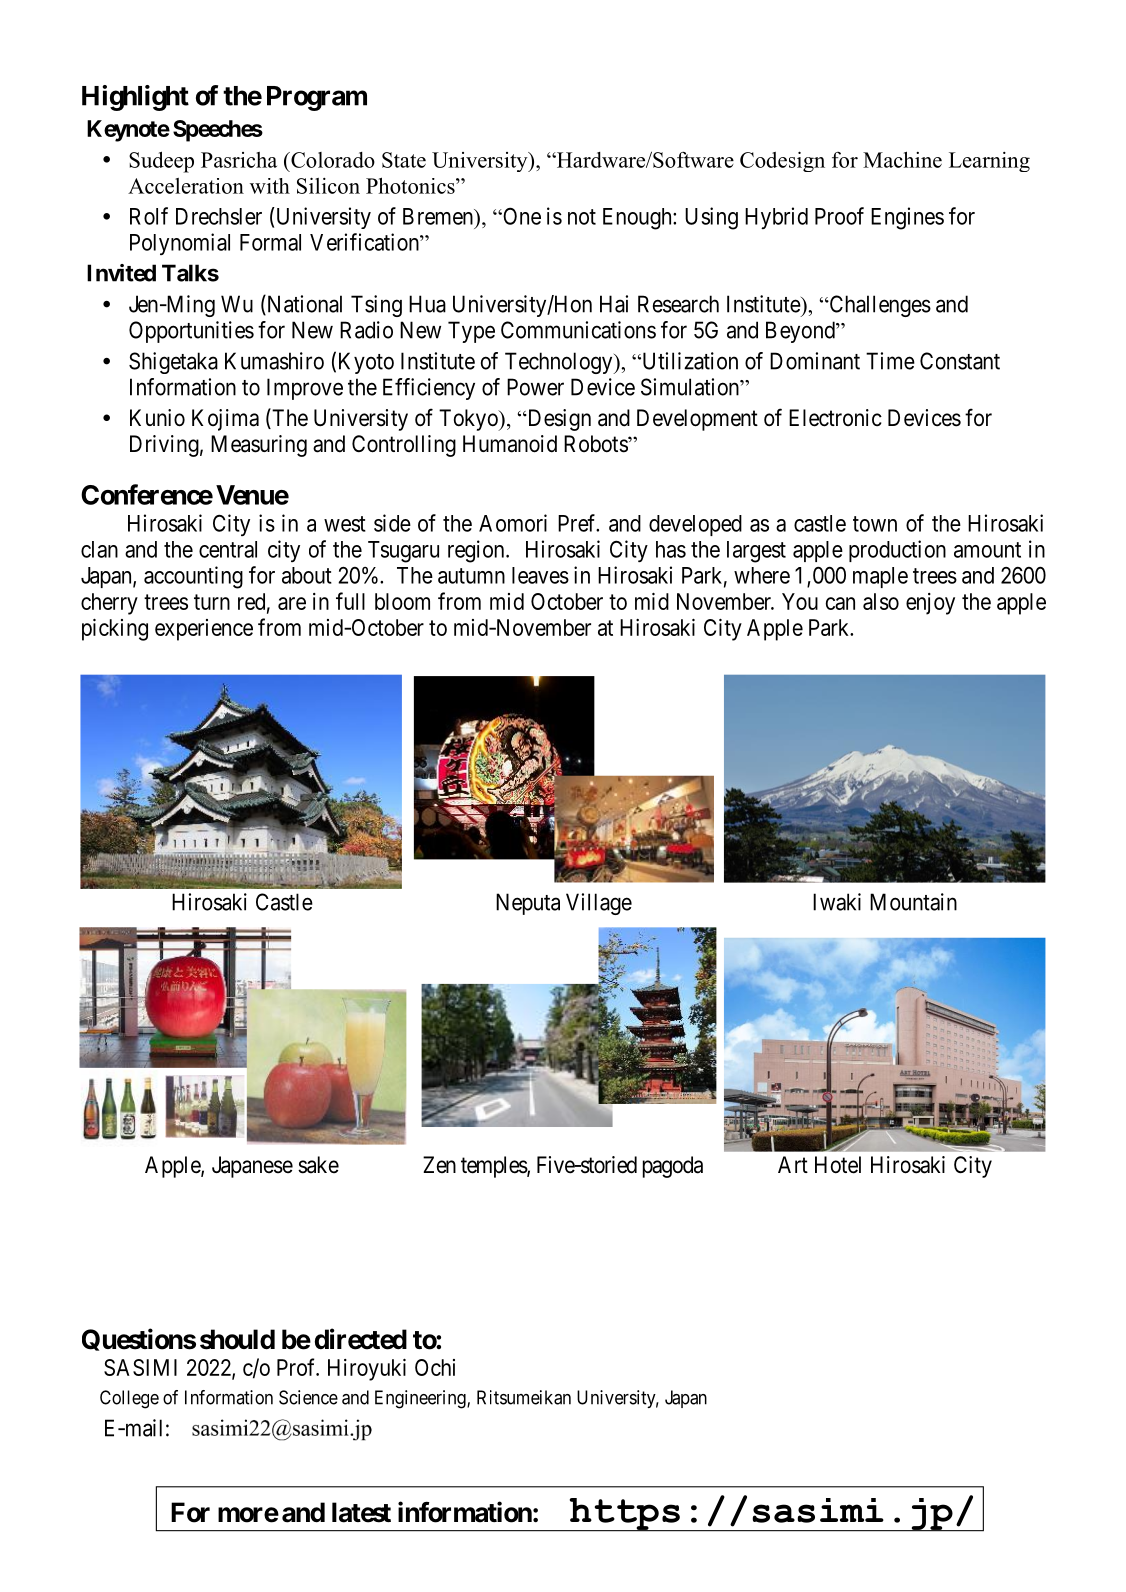 The height and width of the screenshot is (1592, 1126). Describe the element at coordinates (186, 186) in the screenshot. I see `Acceleration` at that location.
